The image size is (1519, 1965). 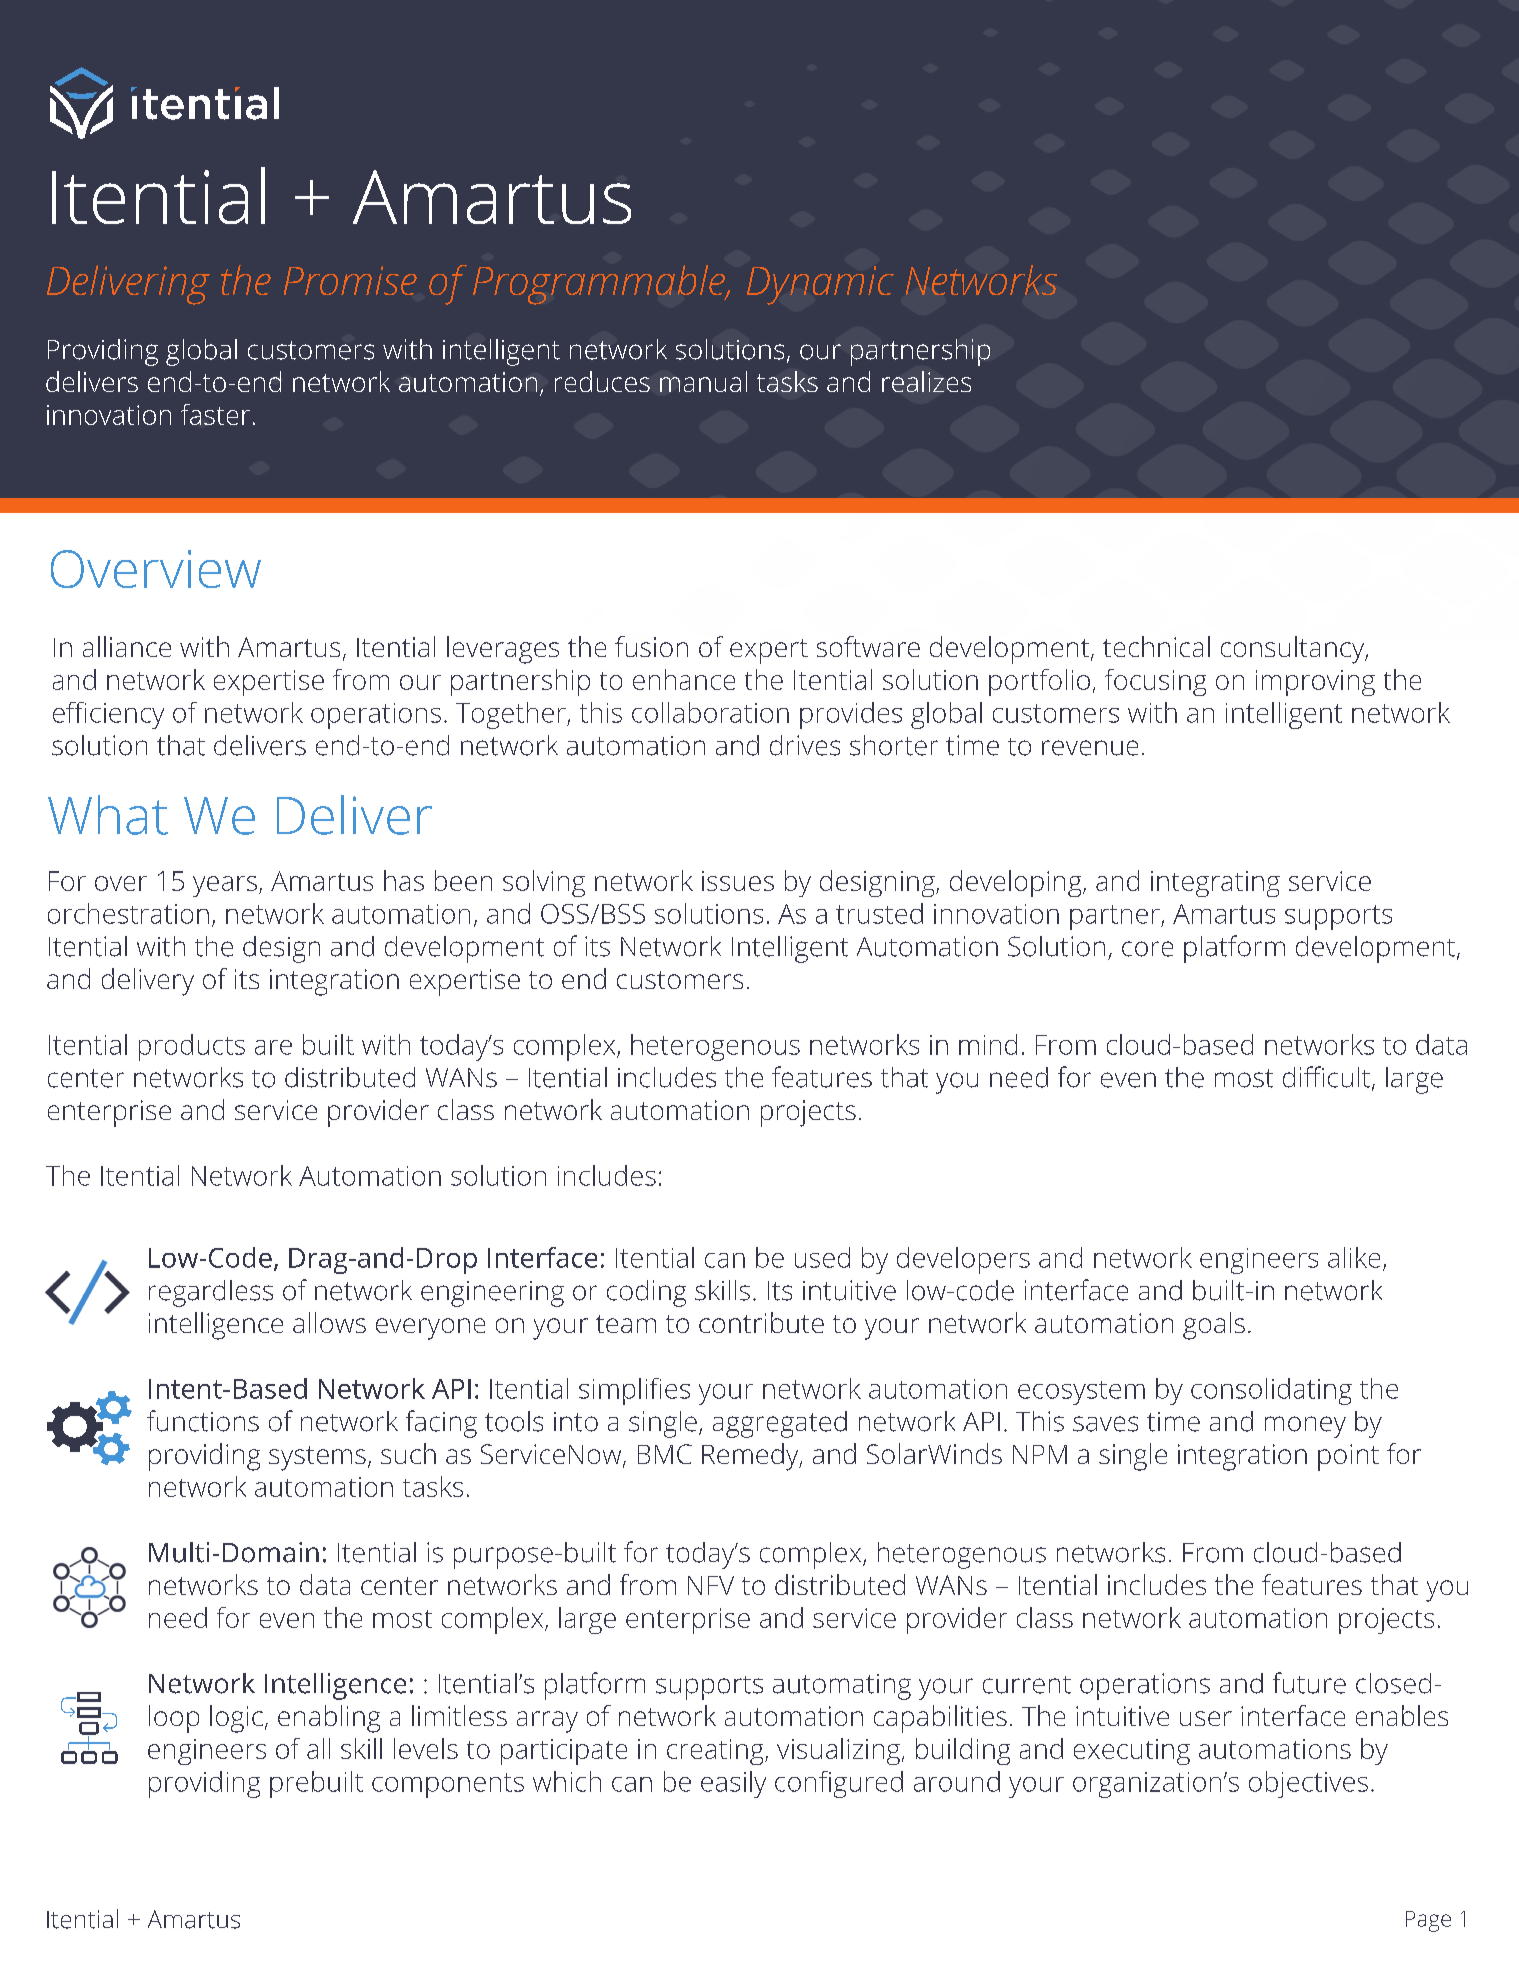 What do you see at coordinates (761, 1322) in the page?
I see `contribute` at bounding box center [761, 1322].
